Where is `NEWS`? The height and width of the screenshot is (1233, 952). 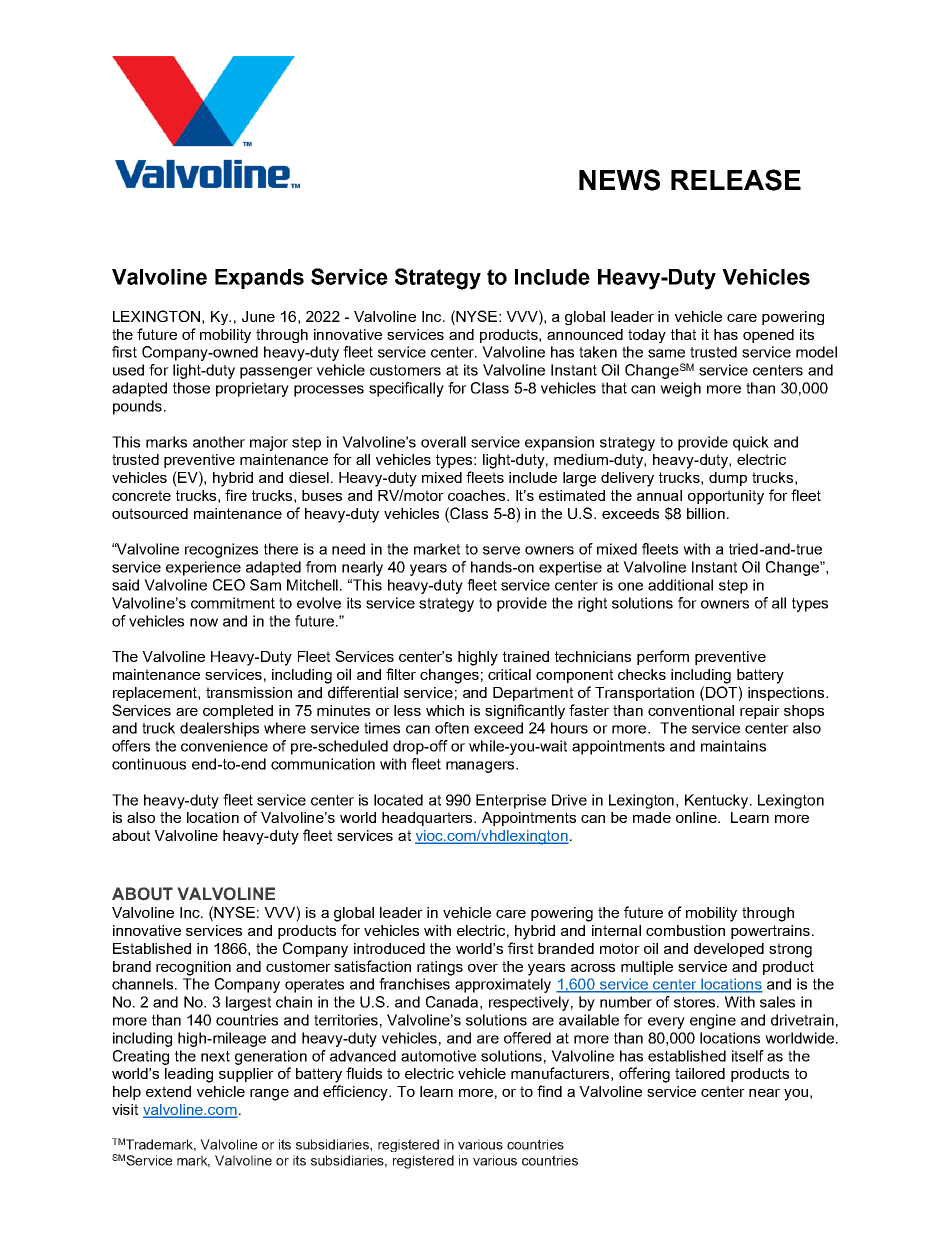
NEWS is located at coordinates (619, 180).
